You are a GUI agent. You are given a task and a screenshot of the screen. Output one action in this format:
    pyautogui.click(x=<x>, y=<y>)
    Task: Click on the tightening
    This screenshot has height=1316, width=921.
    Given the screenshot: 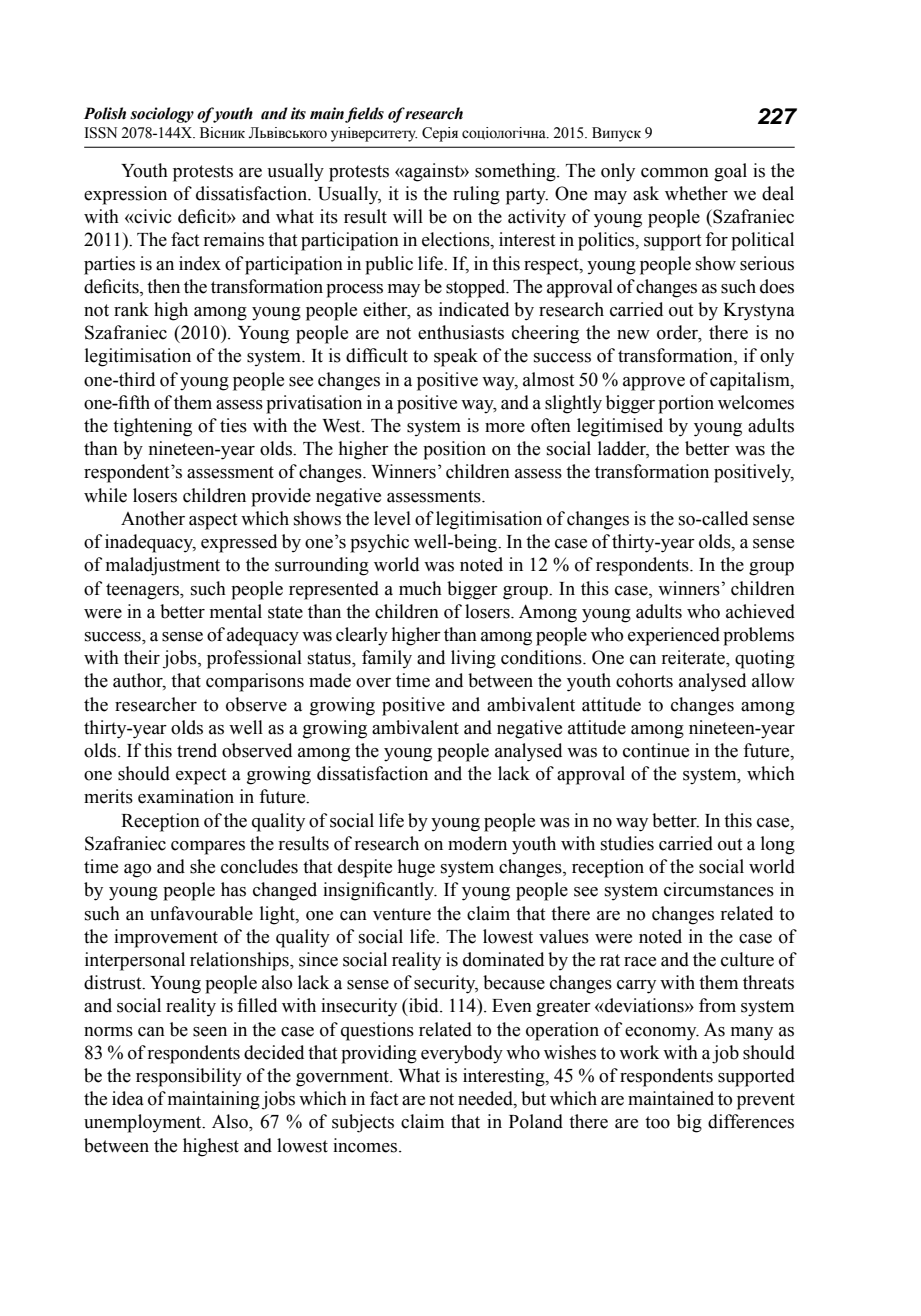 What is the action you would take?
    pyautogui.click(x=152, y=427)
